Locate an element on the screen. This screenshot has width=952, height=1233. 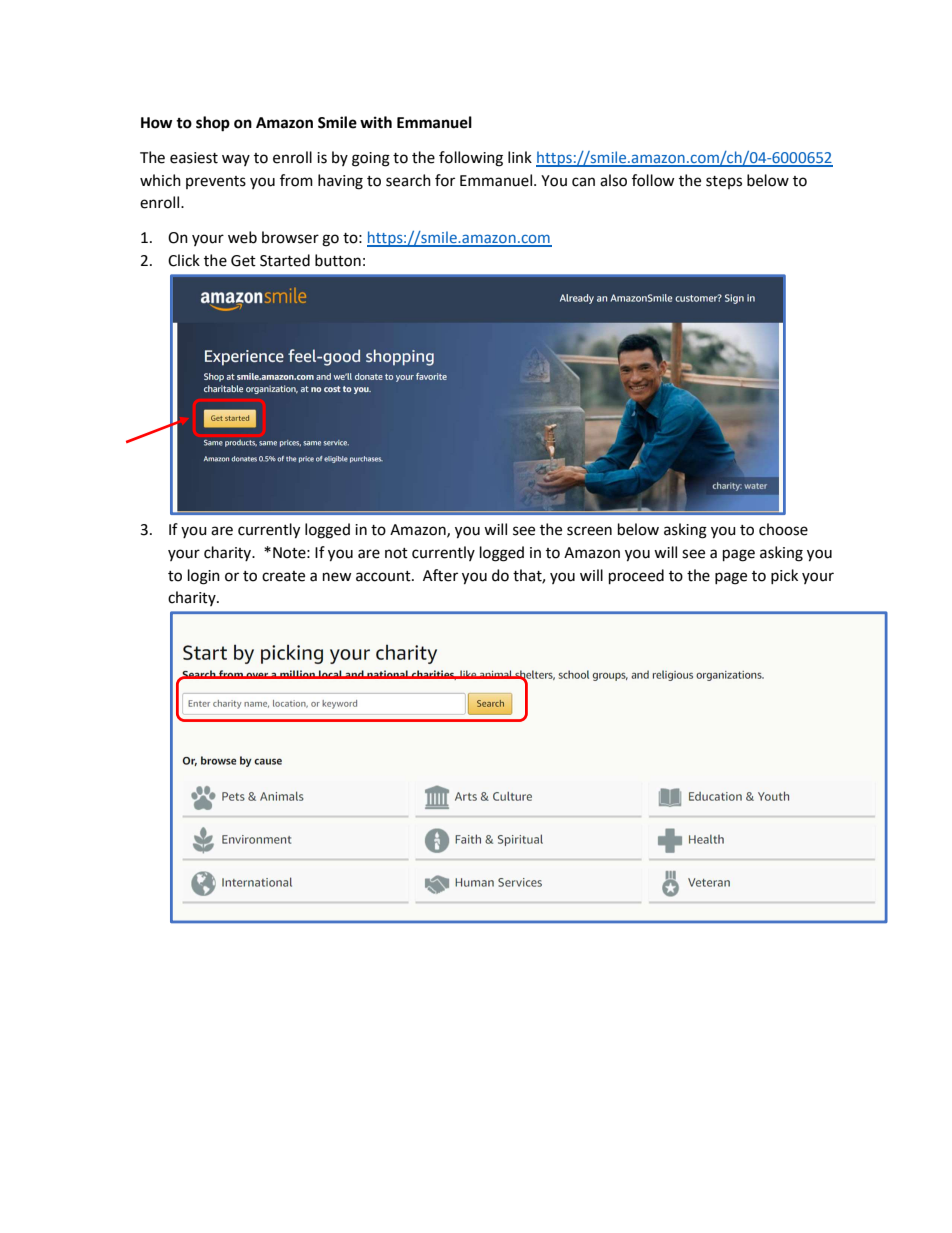
steps is located at coordinates (724, 182).
